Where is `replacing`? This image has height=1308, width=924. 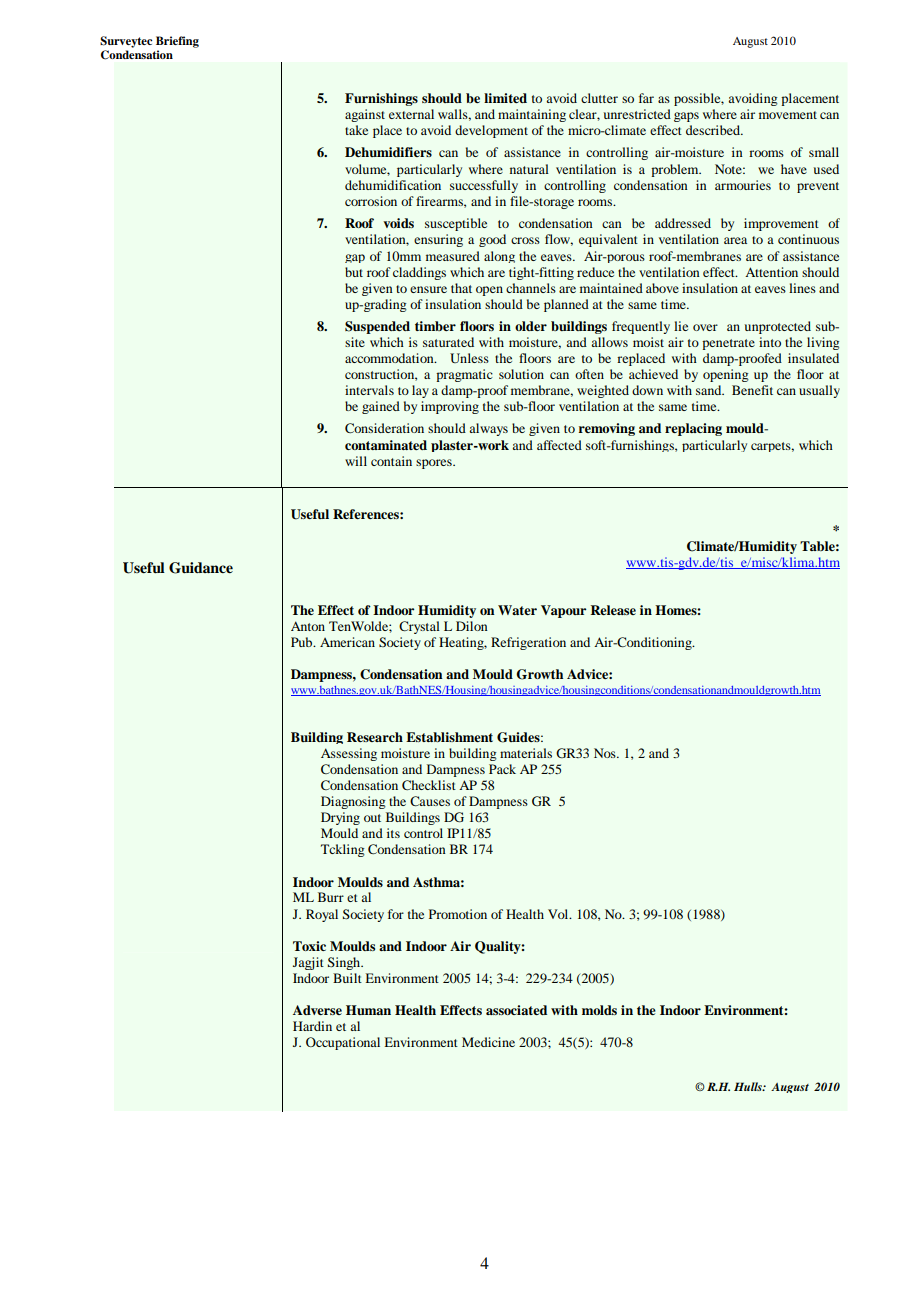 replacing is located at coordinates (693, 429).
